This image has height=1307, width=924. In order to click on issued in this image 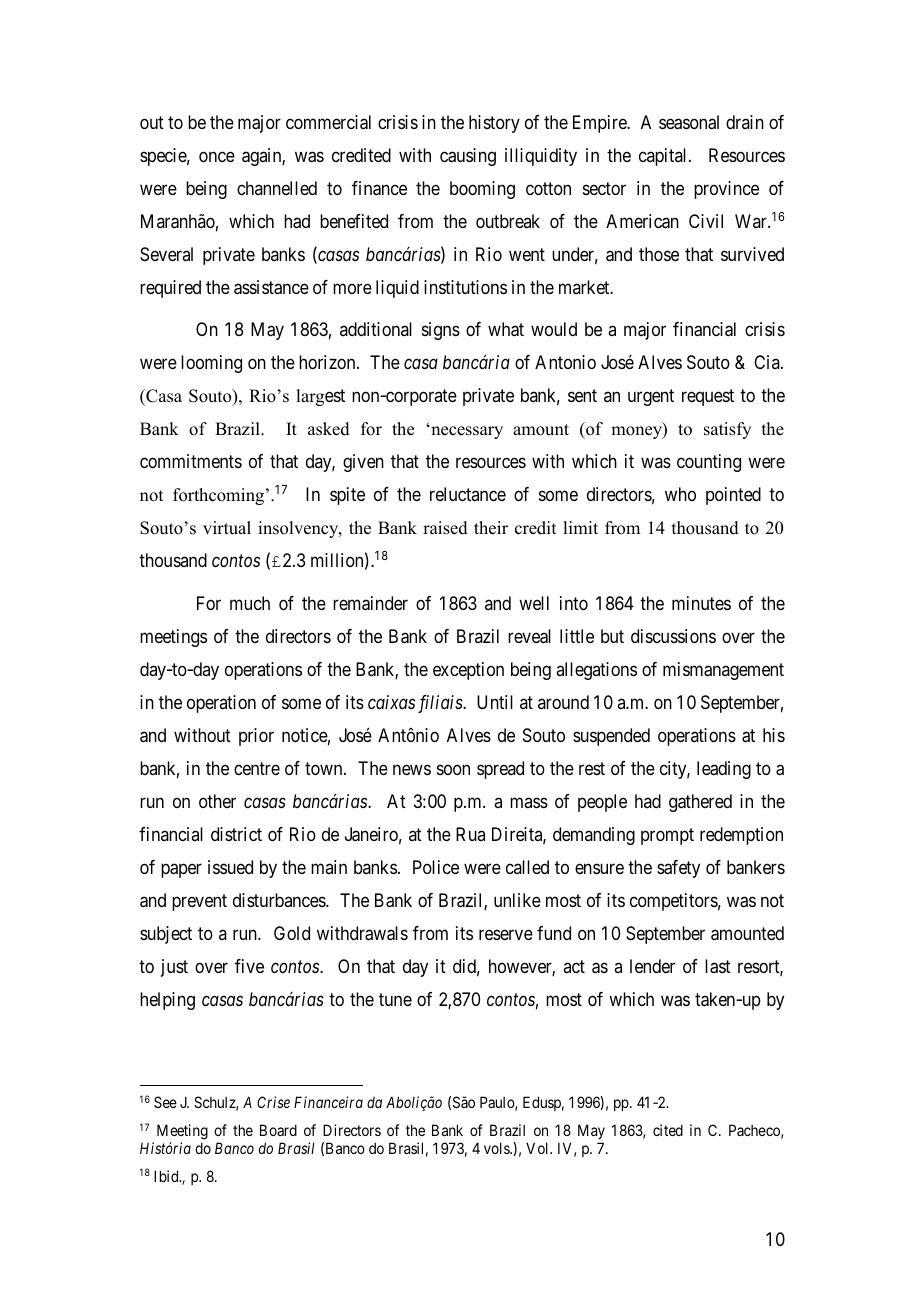, I will do `click(230, 867)`.
